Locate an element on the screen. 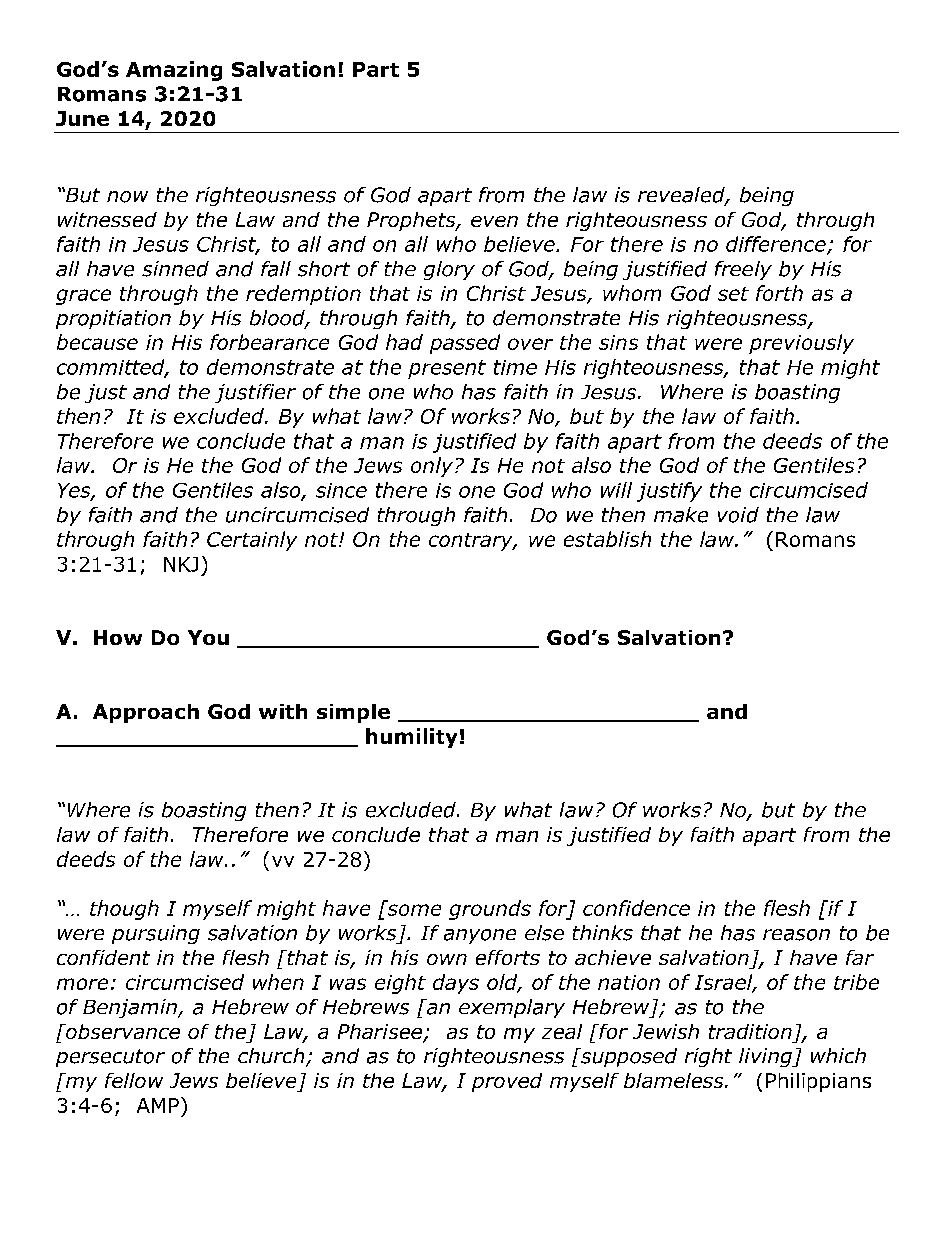 This screenshot has width=952, height=1233. revealed is located at coordinates (682, 196).
